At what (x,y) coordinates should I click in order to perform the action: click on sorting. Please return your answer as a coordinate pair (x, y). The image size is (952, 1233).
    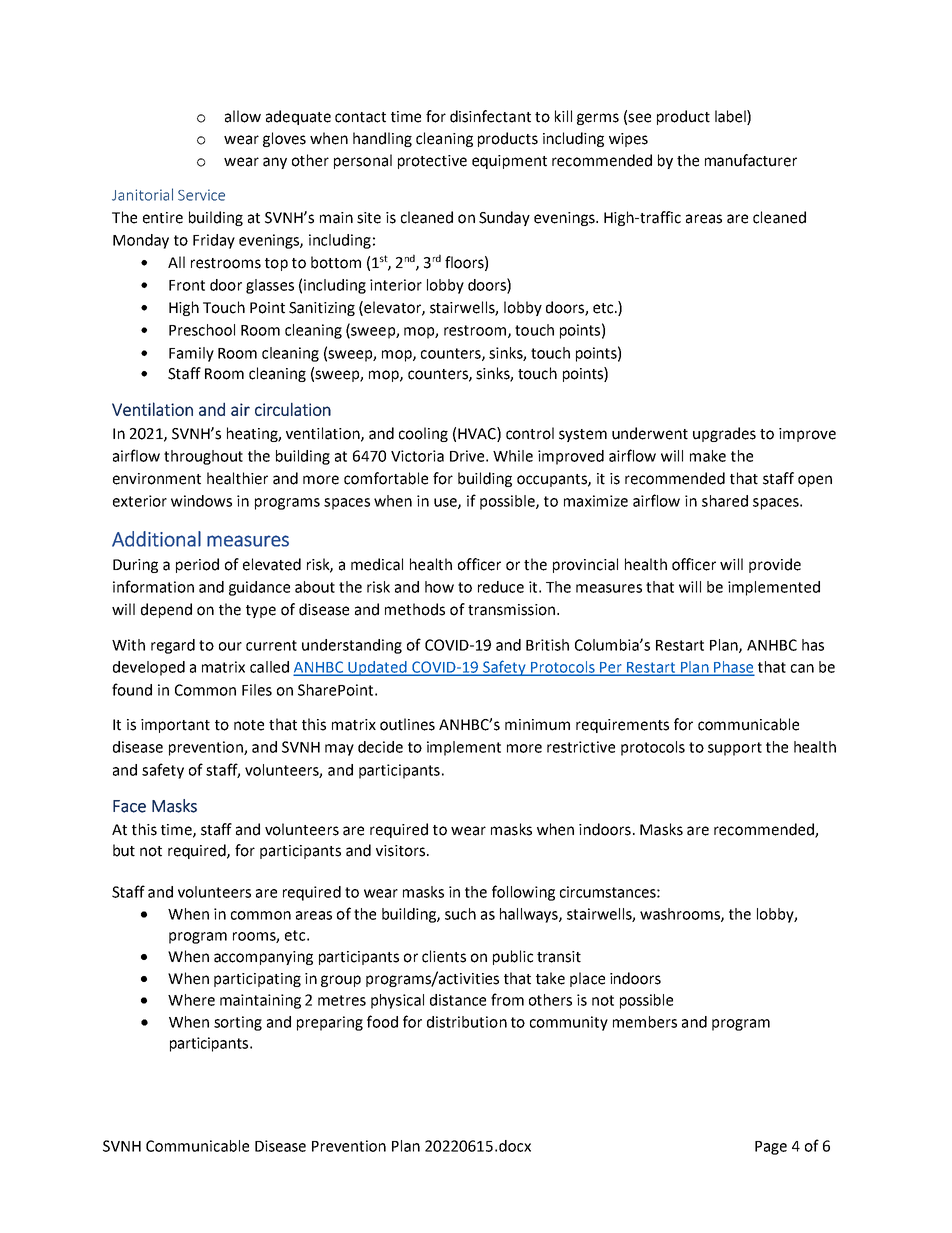
    Looking at the image, I should click on (238, 1023).
